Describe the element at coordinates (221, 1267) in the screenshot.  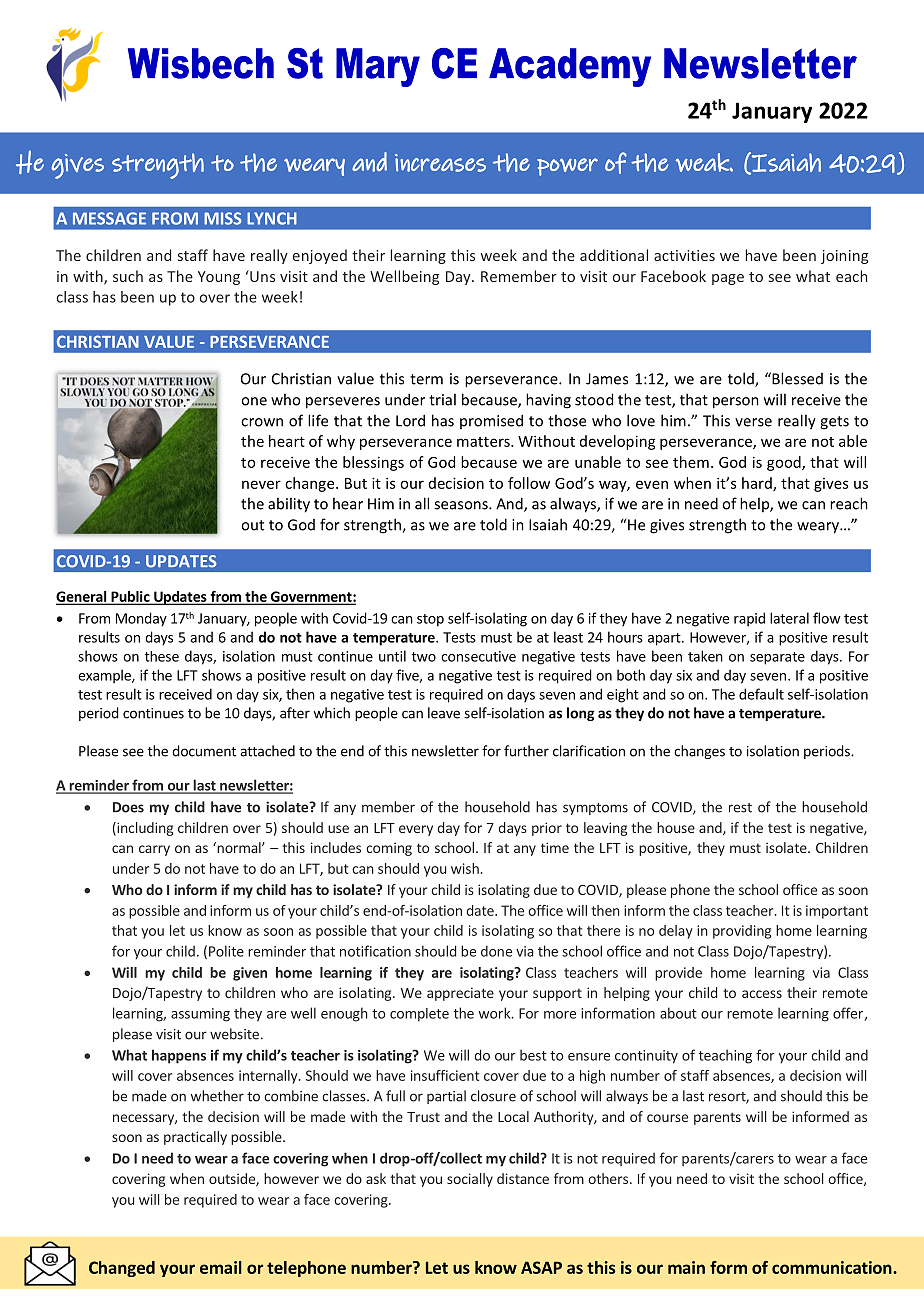
I see `email` at that location.
